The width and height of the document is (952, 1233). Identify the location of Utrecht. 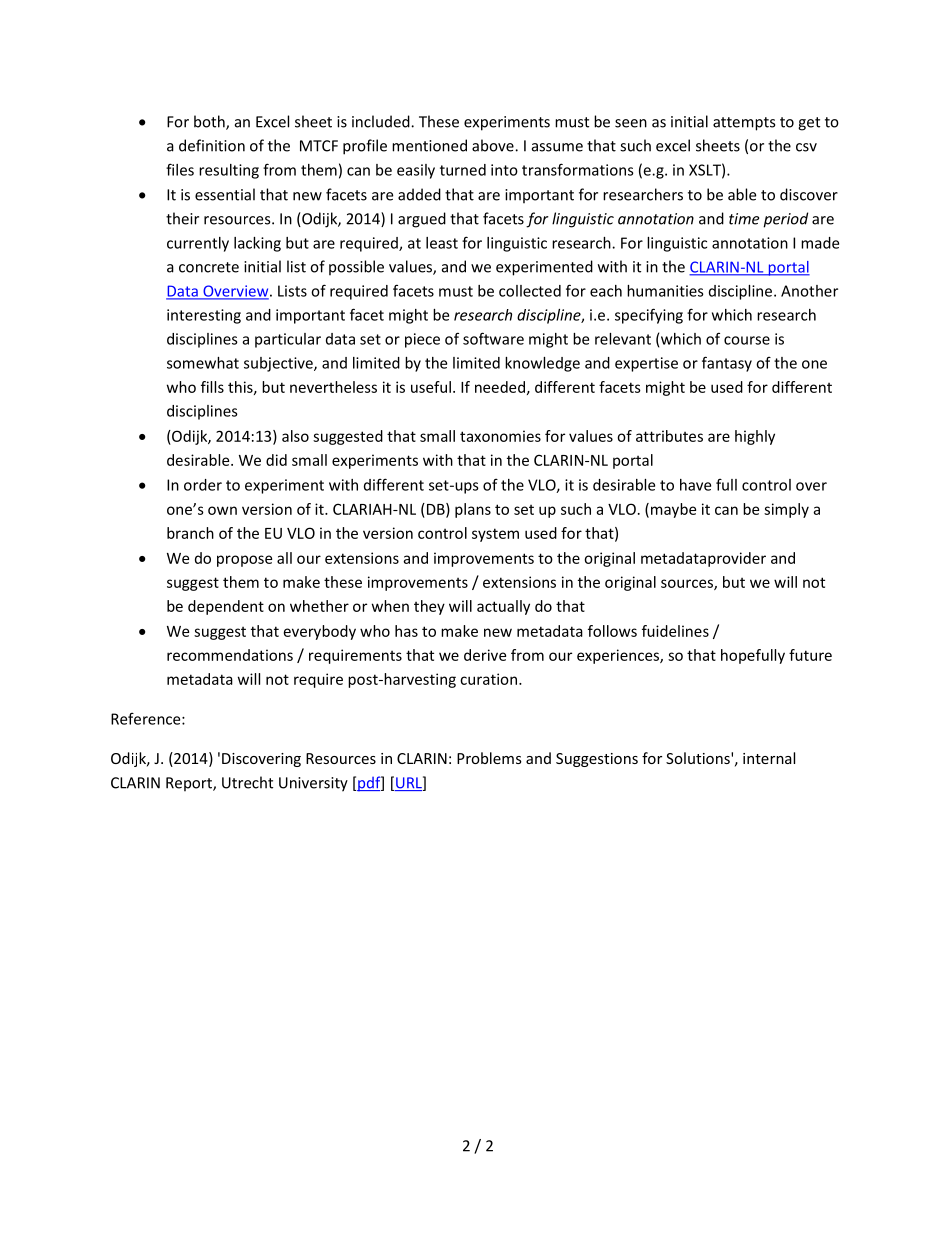
(247, 782).
